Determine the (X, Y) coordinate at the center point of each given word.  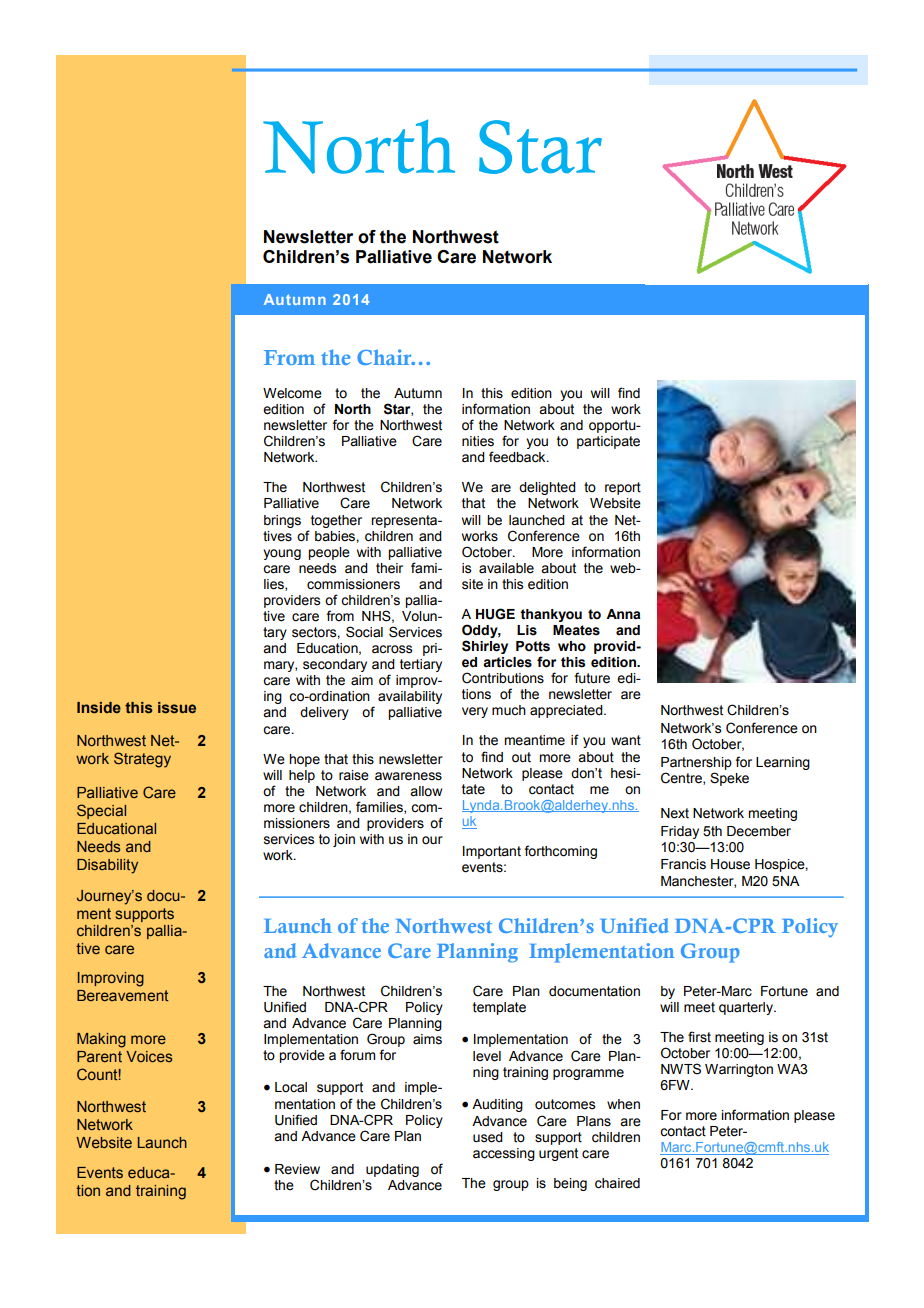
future (592, 678)
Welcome (292, 393)
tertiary (421, 665)
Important (492, 852)
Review (297, 1169)
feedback (518, 457)
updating (392, 1170)
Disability (107, 866)
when (623, 1104)
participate (608, 442)
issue (177, 707)
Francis (683, 864)
